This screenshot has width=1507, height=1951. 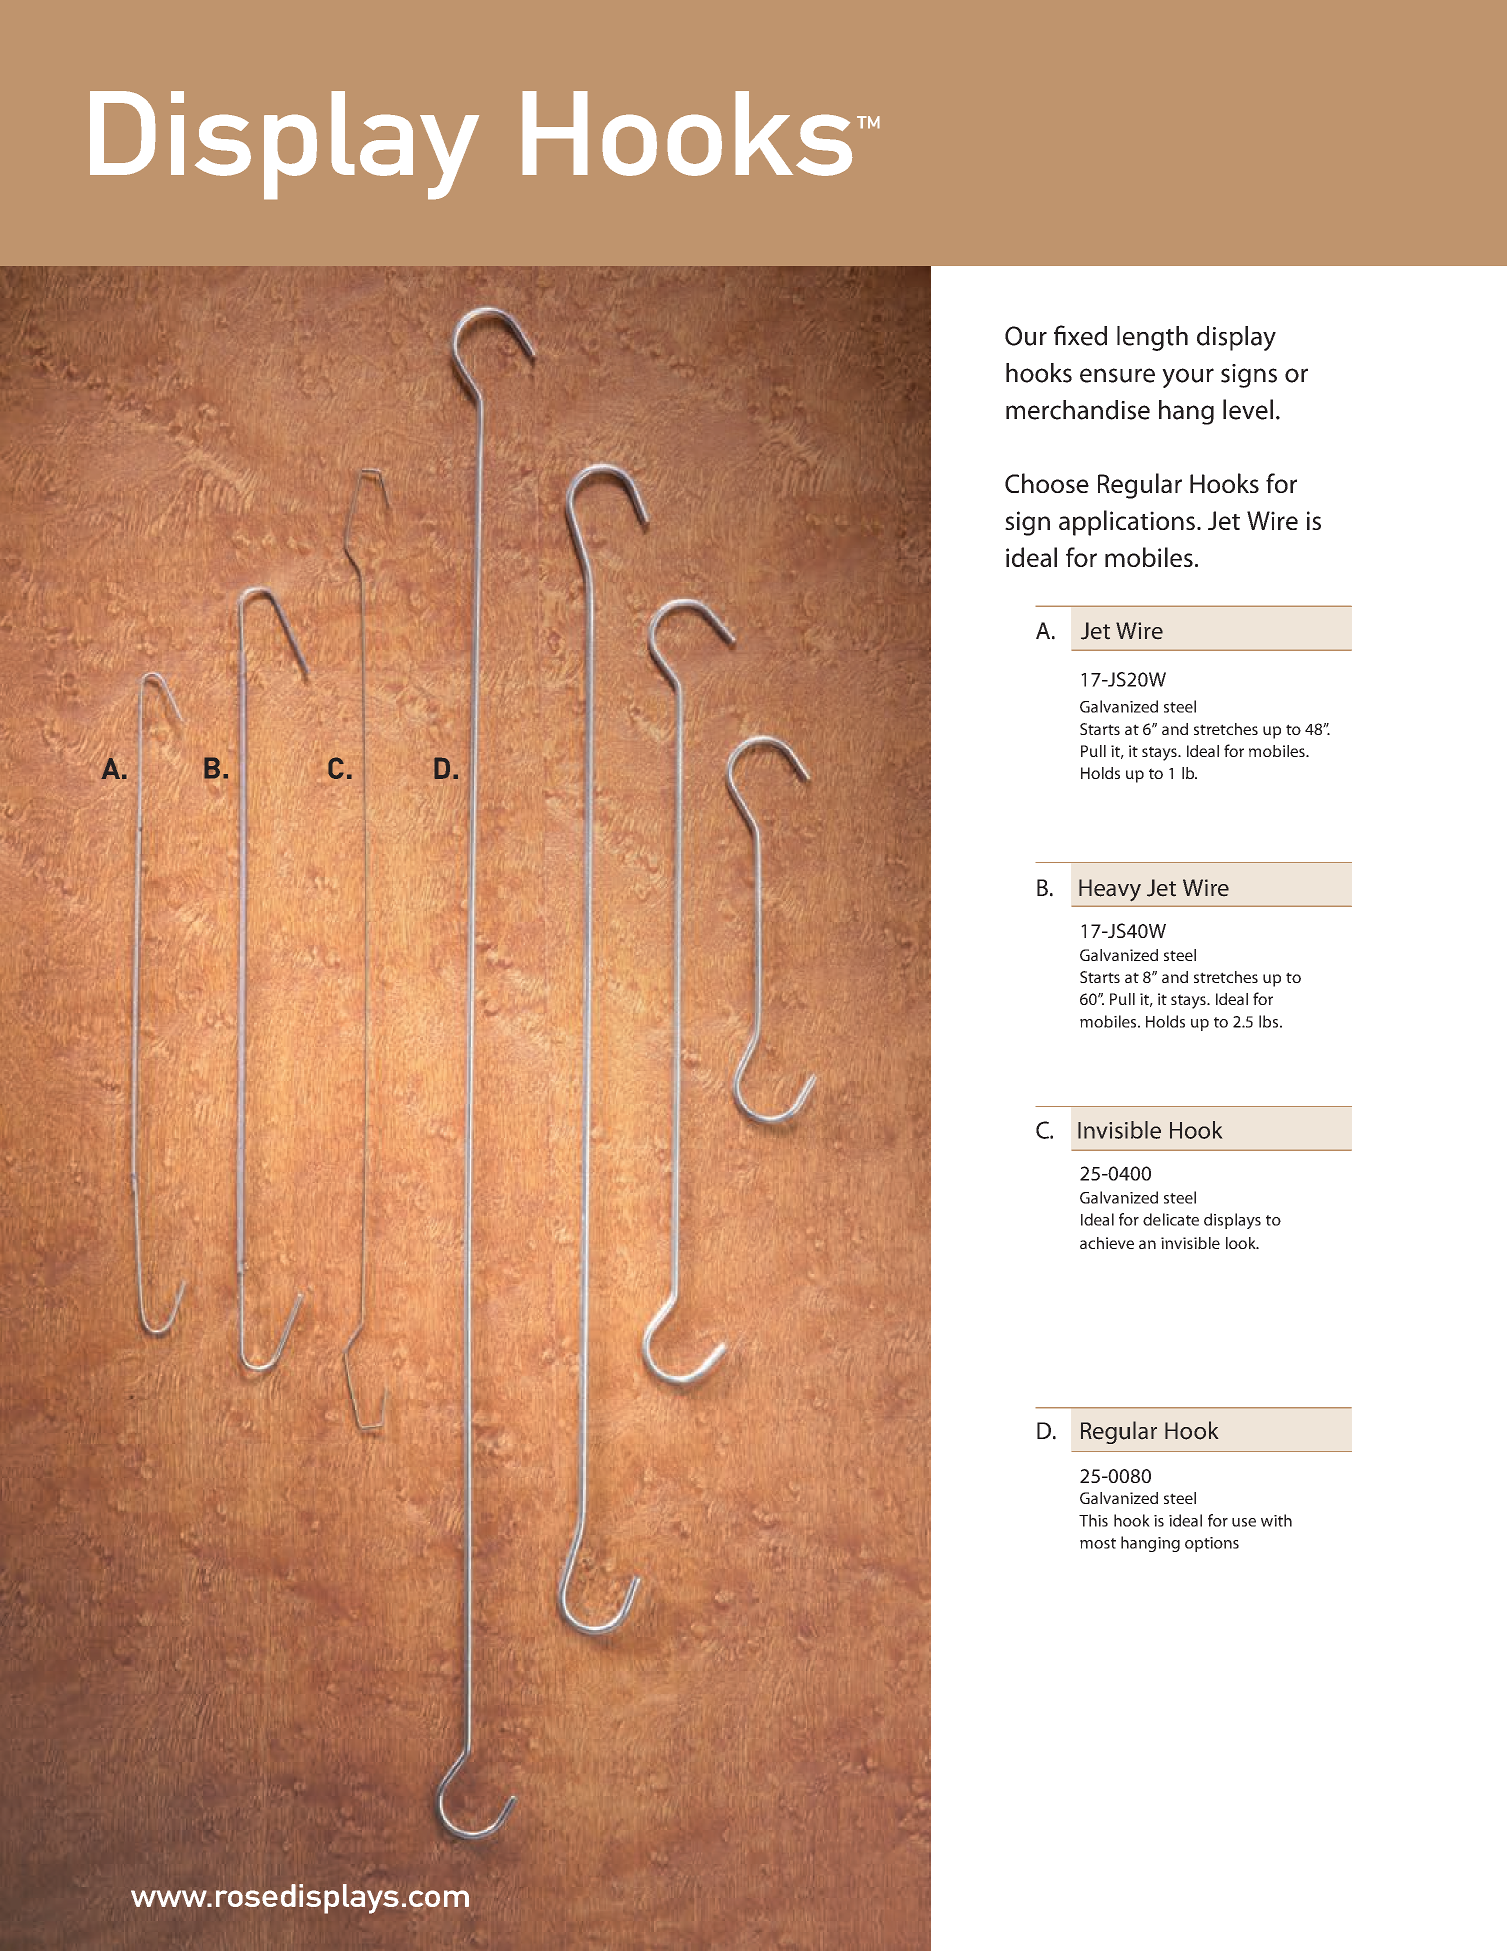 What do you see at coordinates (1188, 378) in the screenshot?
I see `your` at bounding box center [1188, 378].
